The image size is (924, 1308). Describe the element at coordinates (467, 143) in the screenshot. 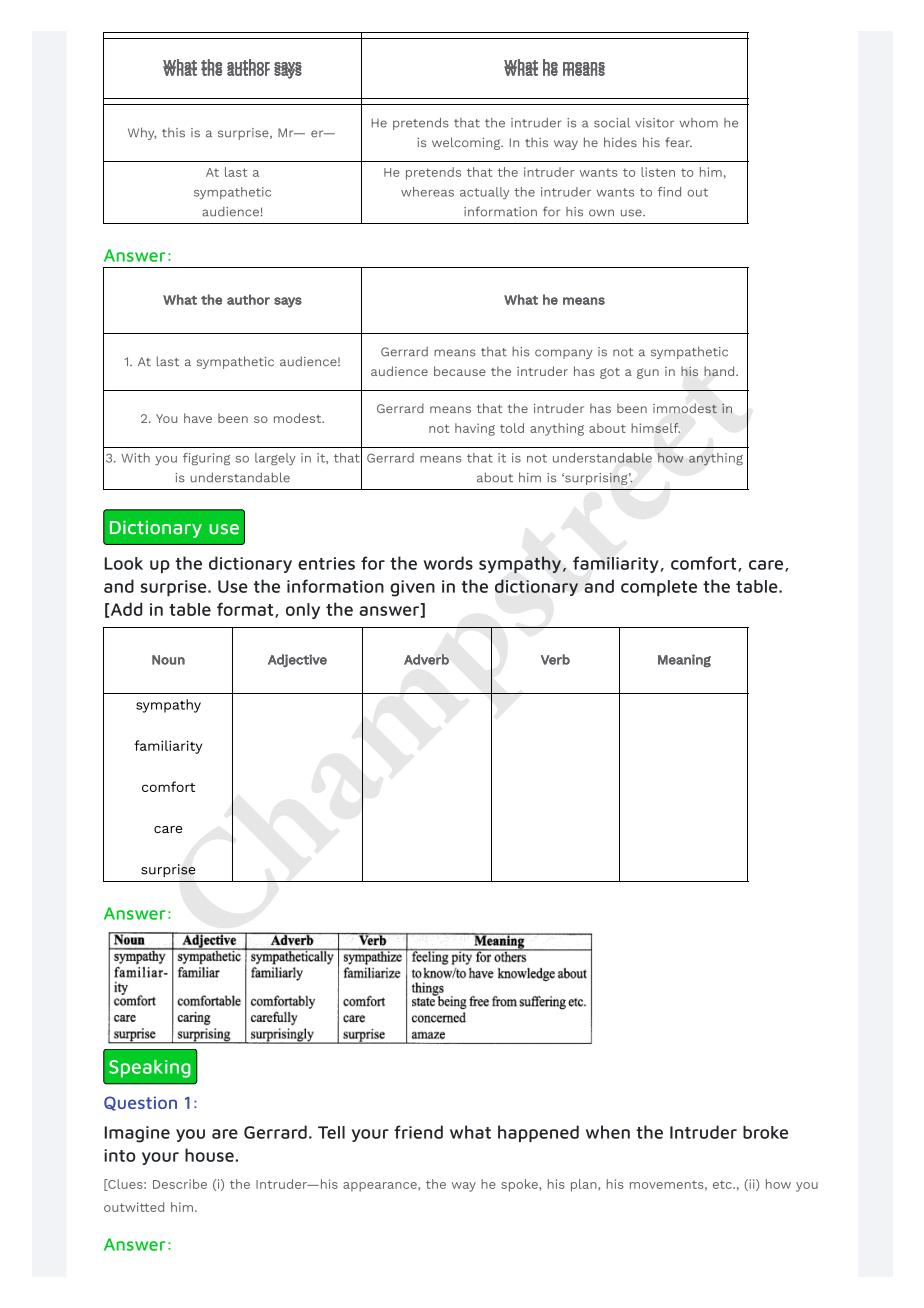

I see `welcoming` at that location.
